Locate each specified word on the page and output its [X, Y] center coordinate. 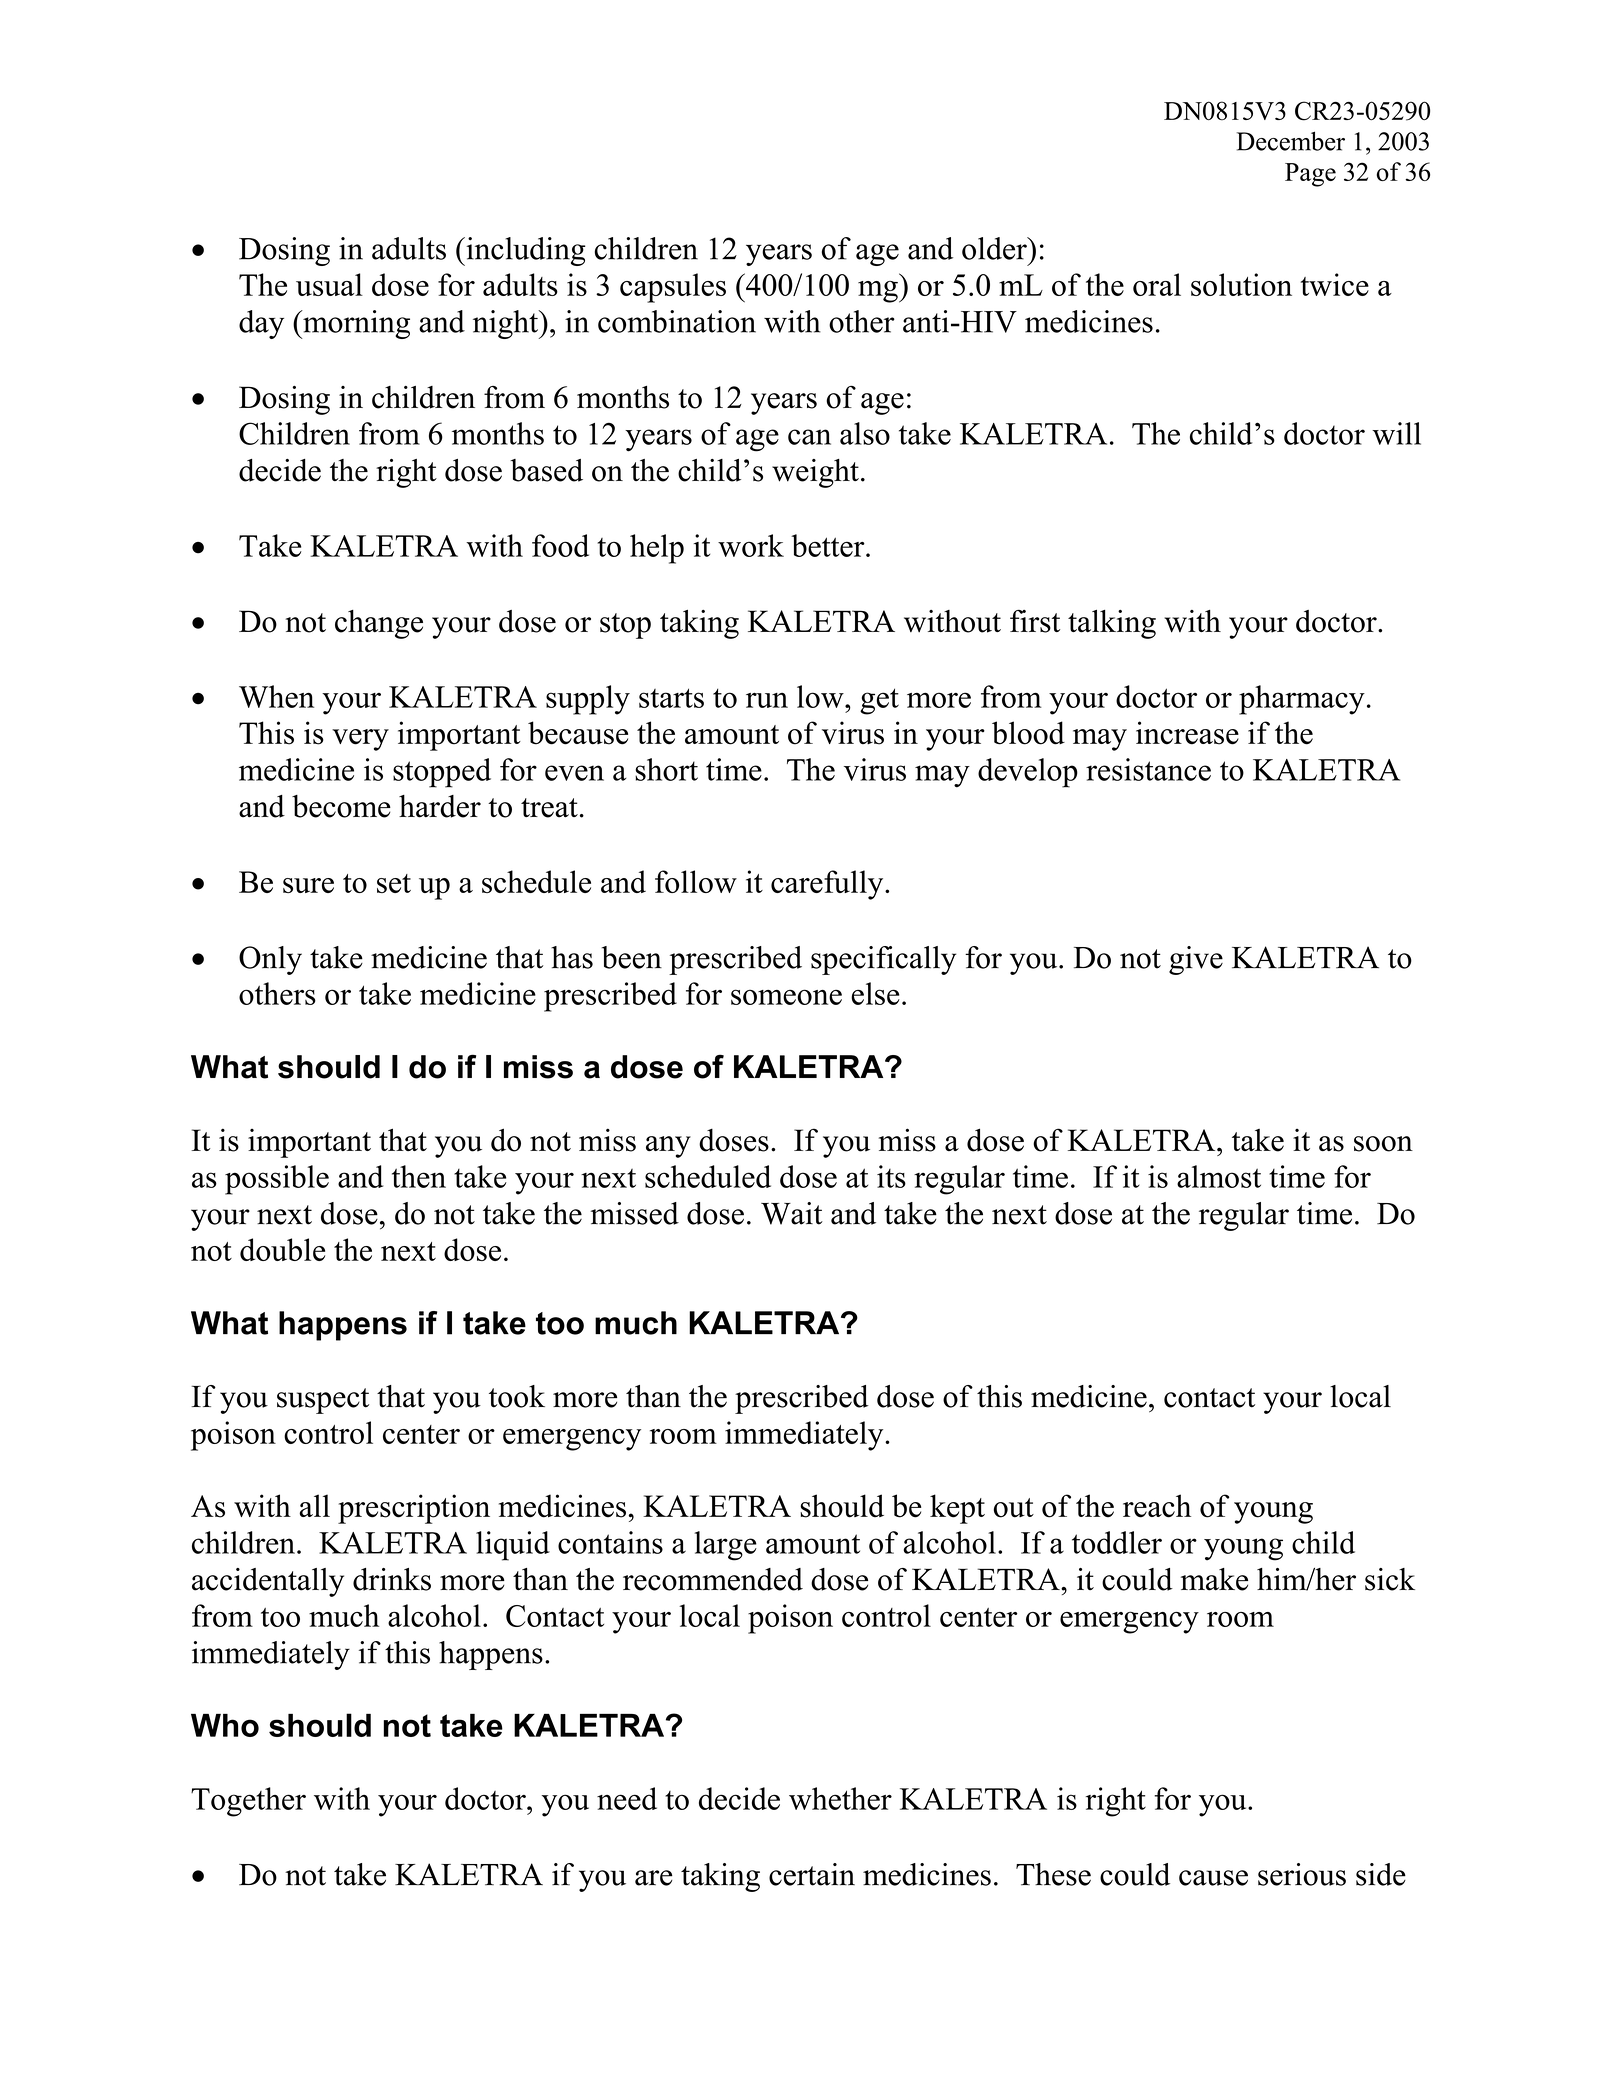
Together [248, 1802]
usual [329, 284]
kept [957, 1509]
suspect [323, 1401]
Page [1310, 175]
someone [786, 997]
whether [840, 1798]
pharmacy [1302, 700]
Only [270, 960]
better [829, 545]
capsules [673, 288]
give [1196, 960]
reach [1157, 1506]
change [379, 624]
